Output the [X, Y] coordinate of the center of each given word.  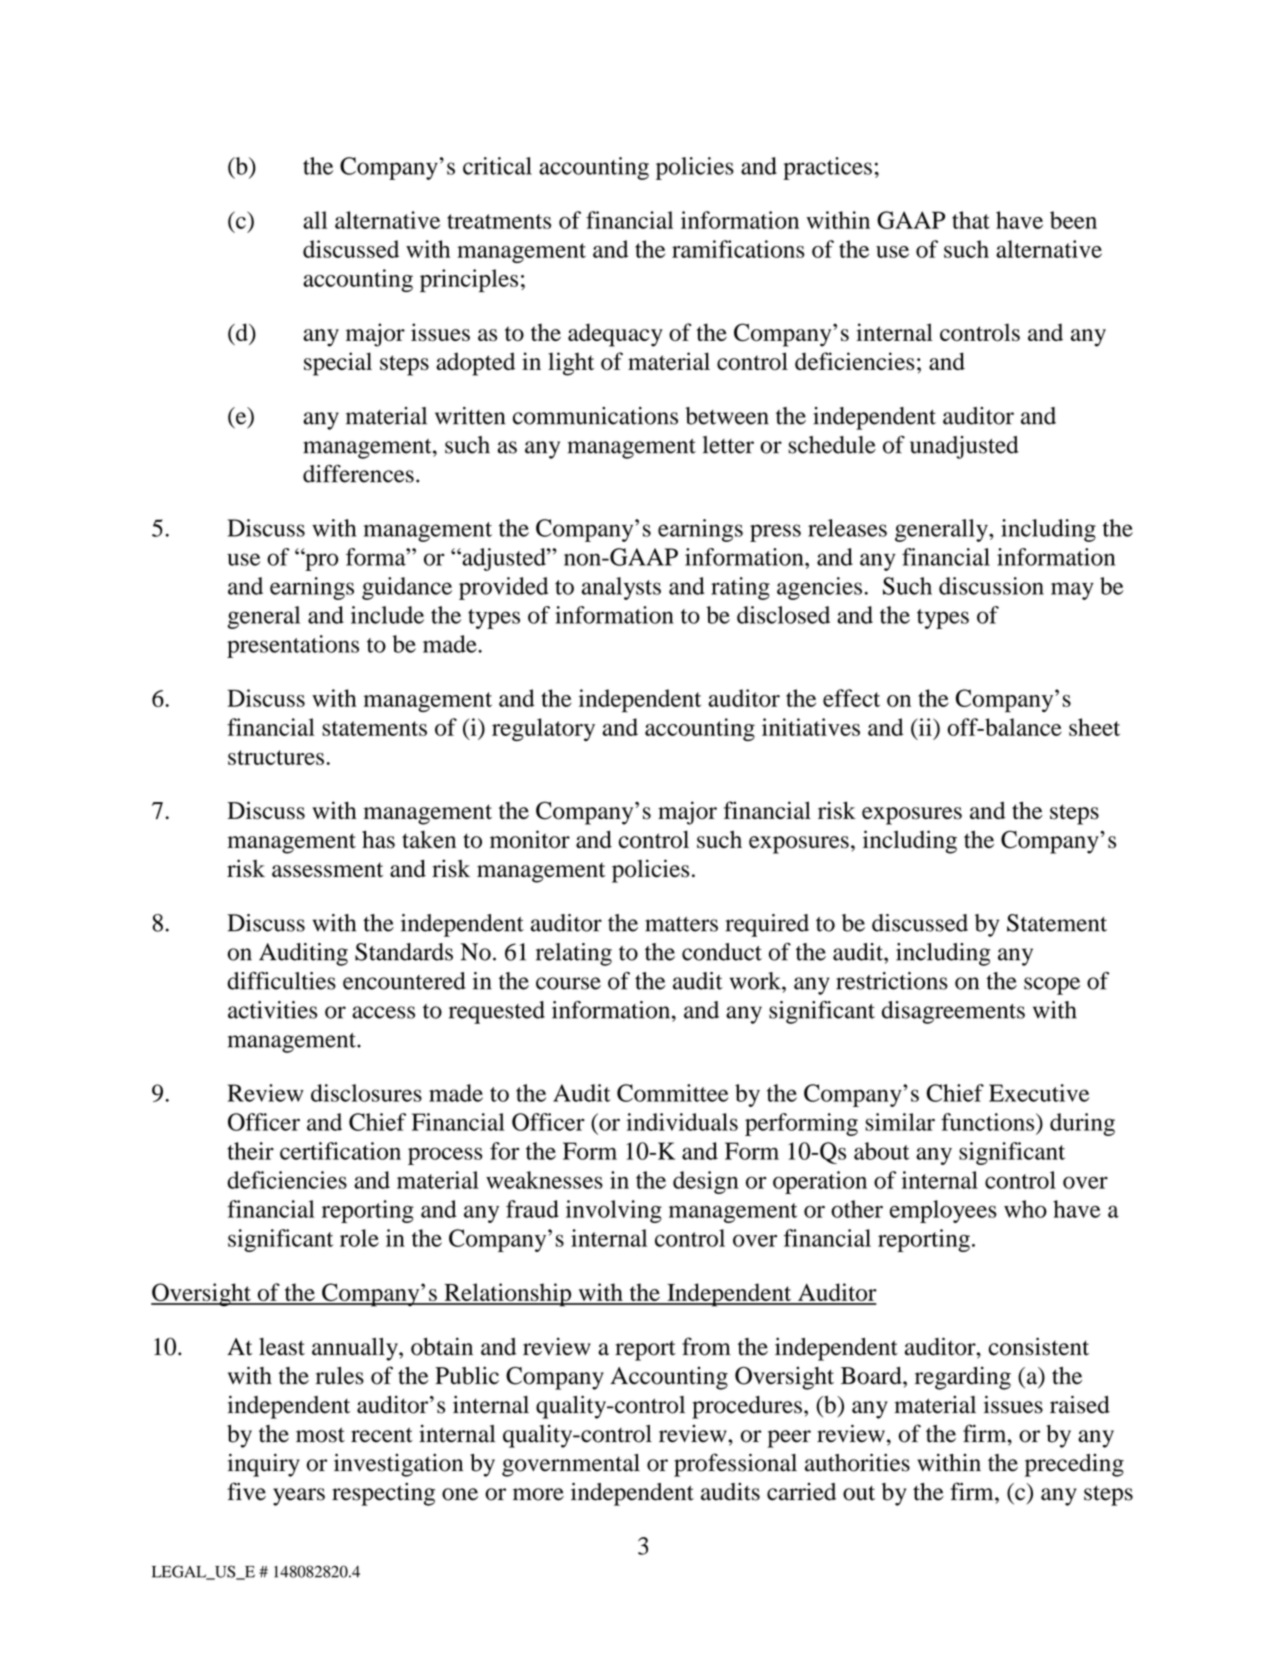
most [320, 1435]
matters [681, 924]
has [378, 839]
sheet [1094, 727]
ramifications [738, 249]
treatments [499, 221]
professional [735, 1465]
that [971, 220]
